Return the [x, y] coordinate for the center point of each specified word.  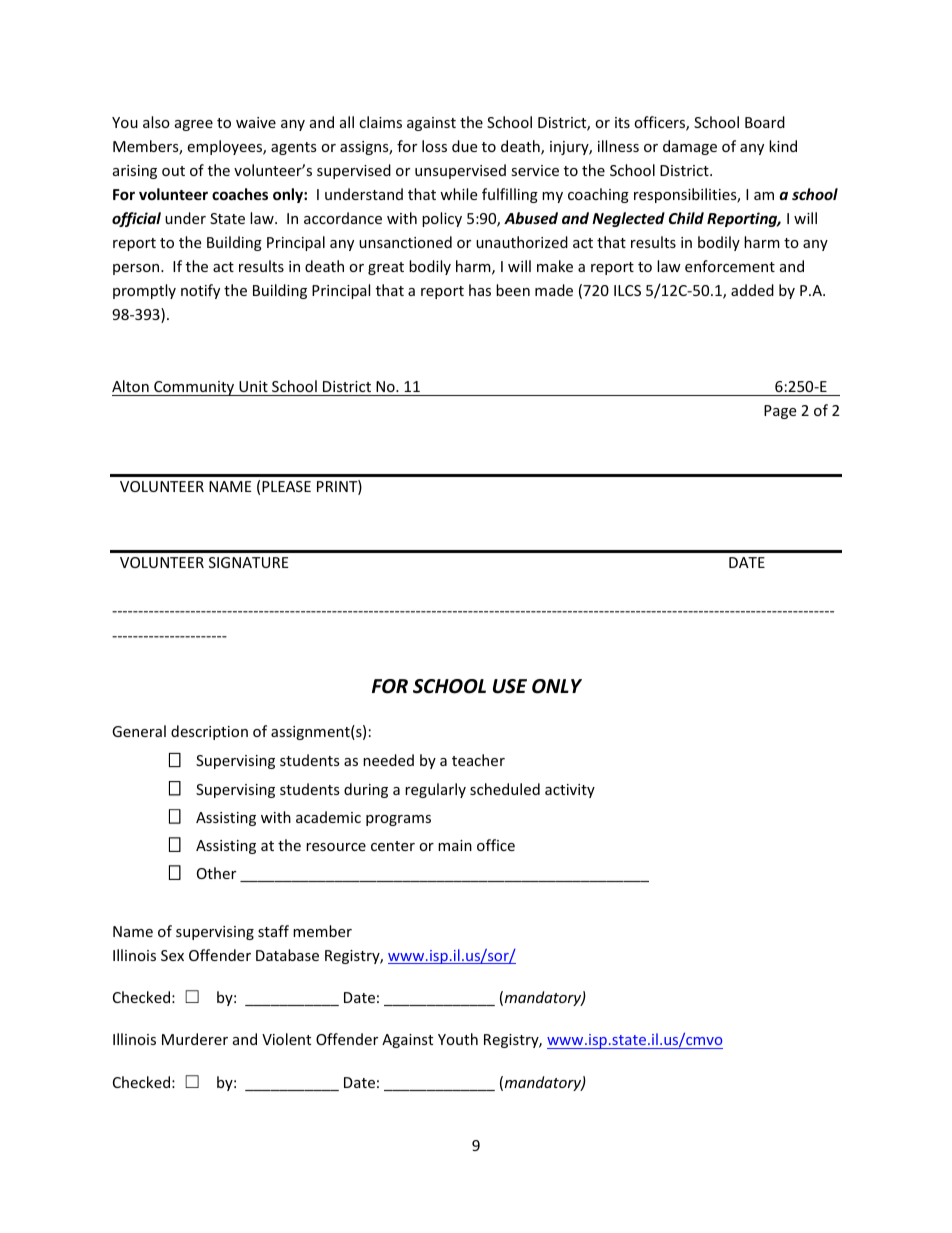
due [464, 146]
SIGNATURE [249, 562]
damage [690, 147]
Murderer [195, 1039]
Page [780, 412]
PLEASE [286, 486]
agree [194, 125]
